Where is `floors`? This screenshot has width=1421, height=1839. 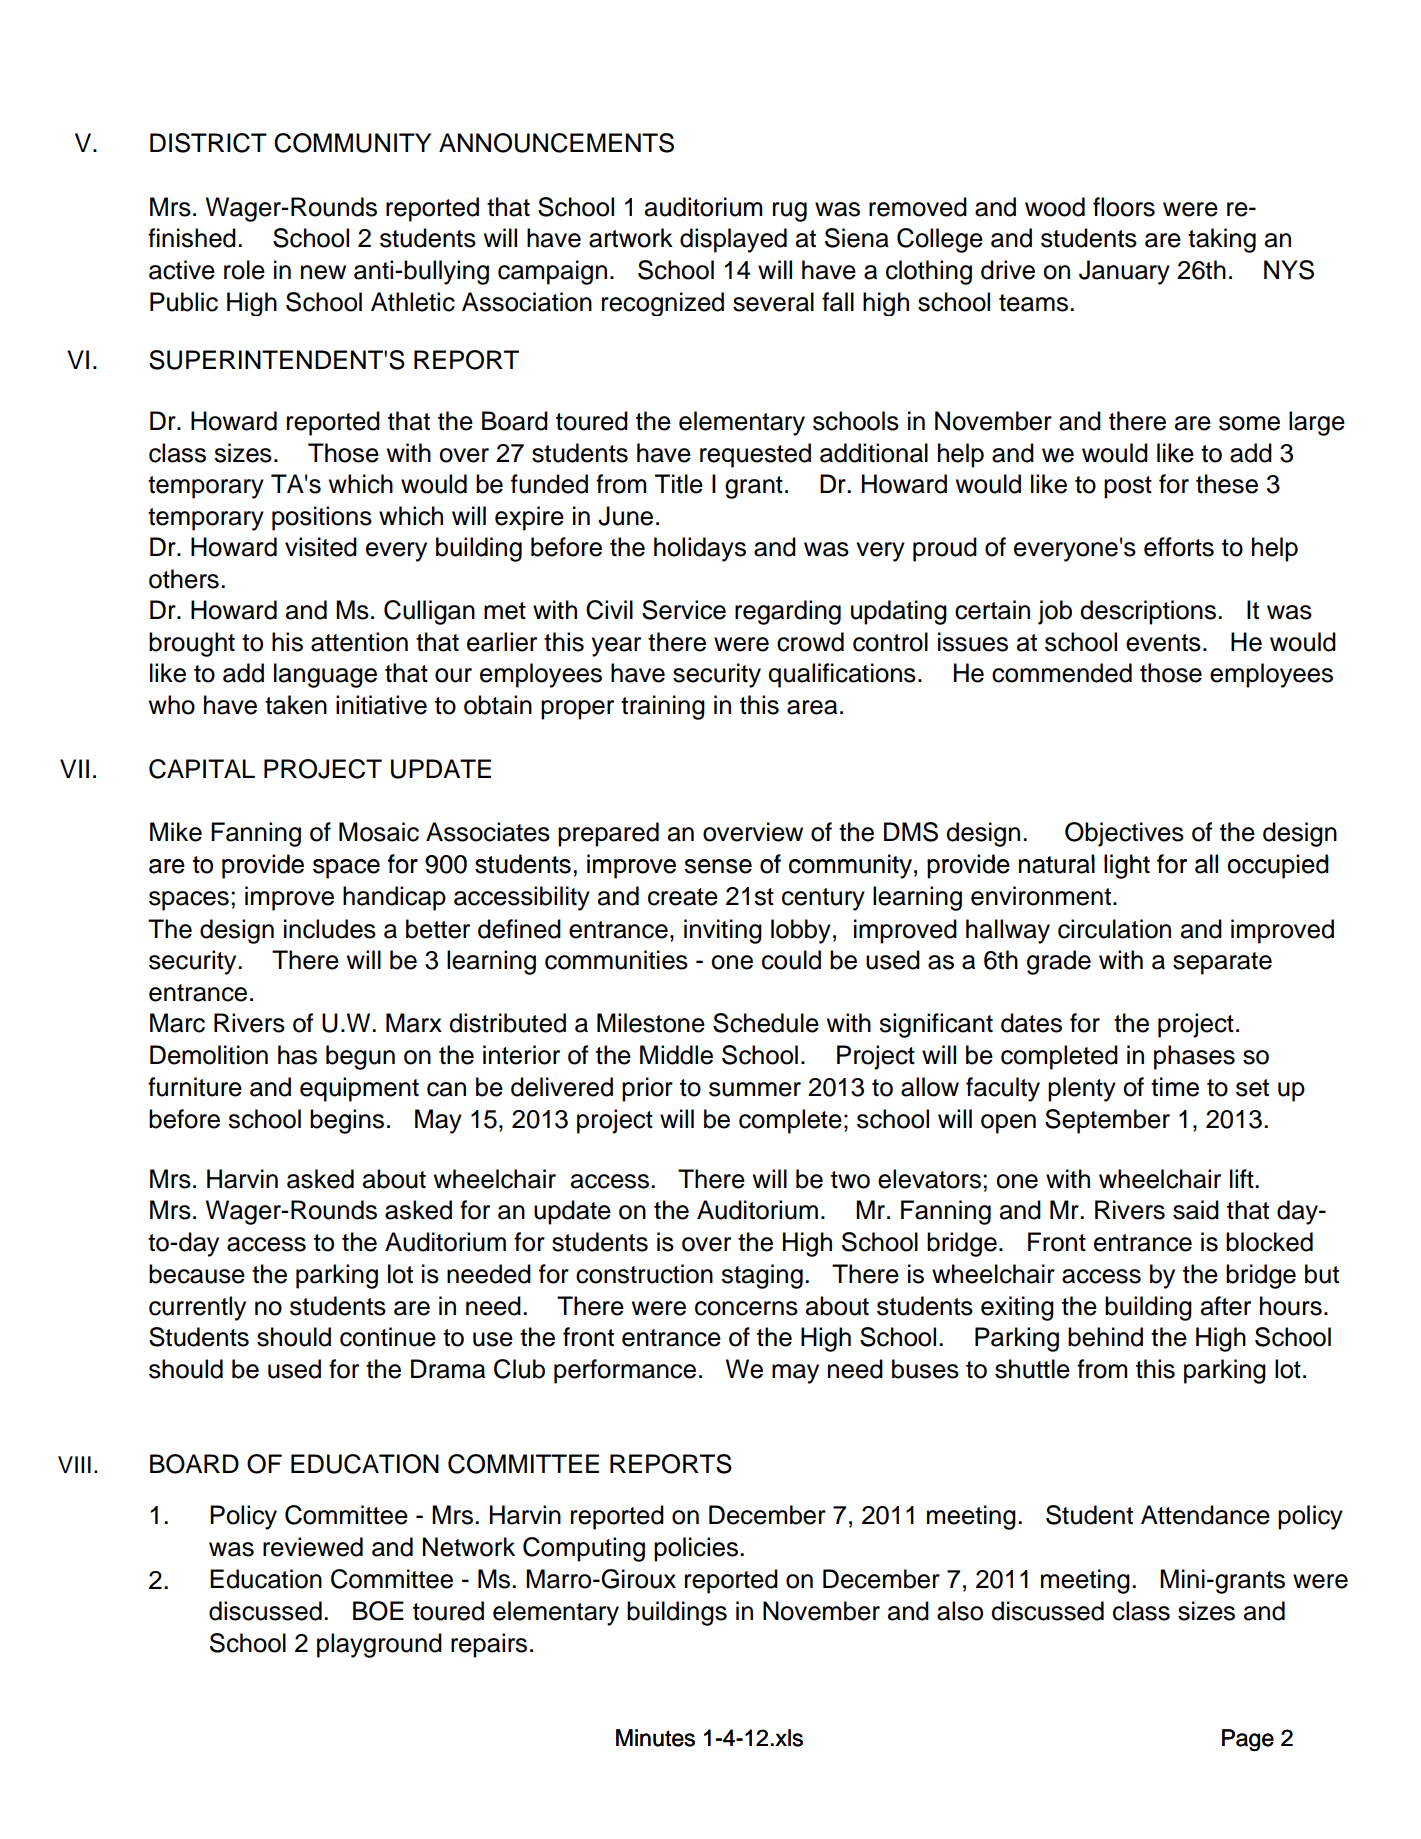
floors is located at coordinates (1124, 207).
